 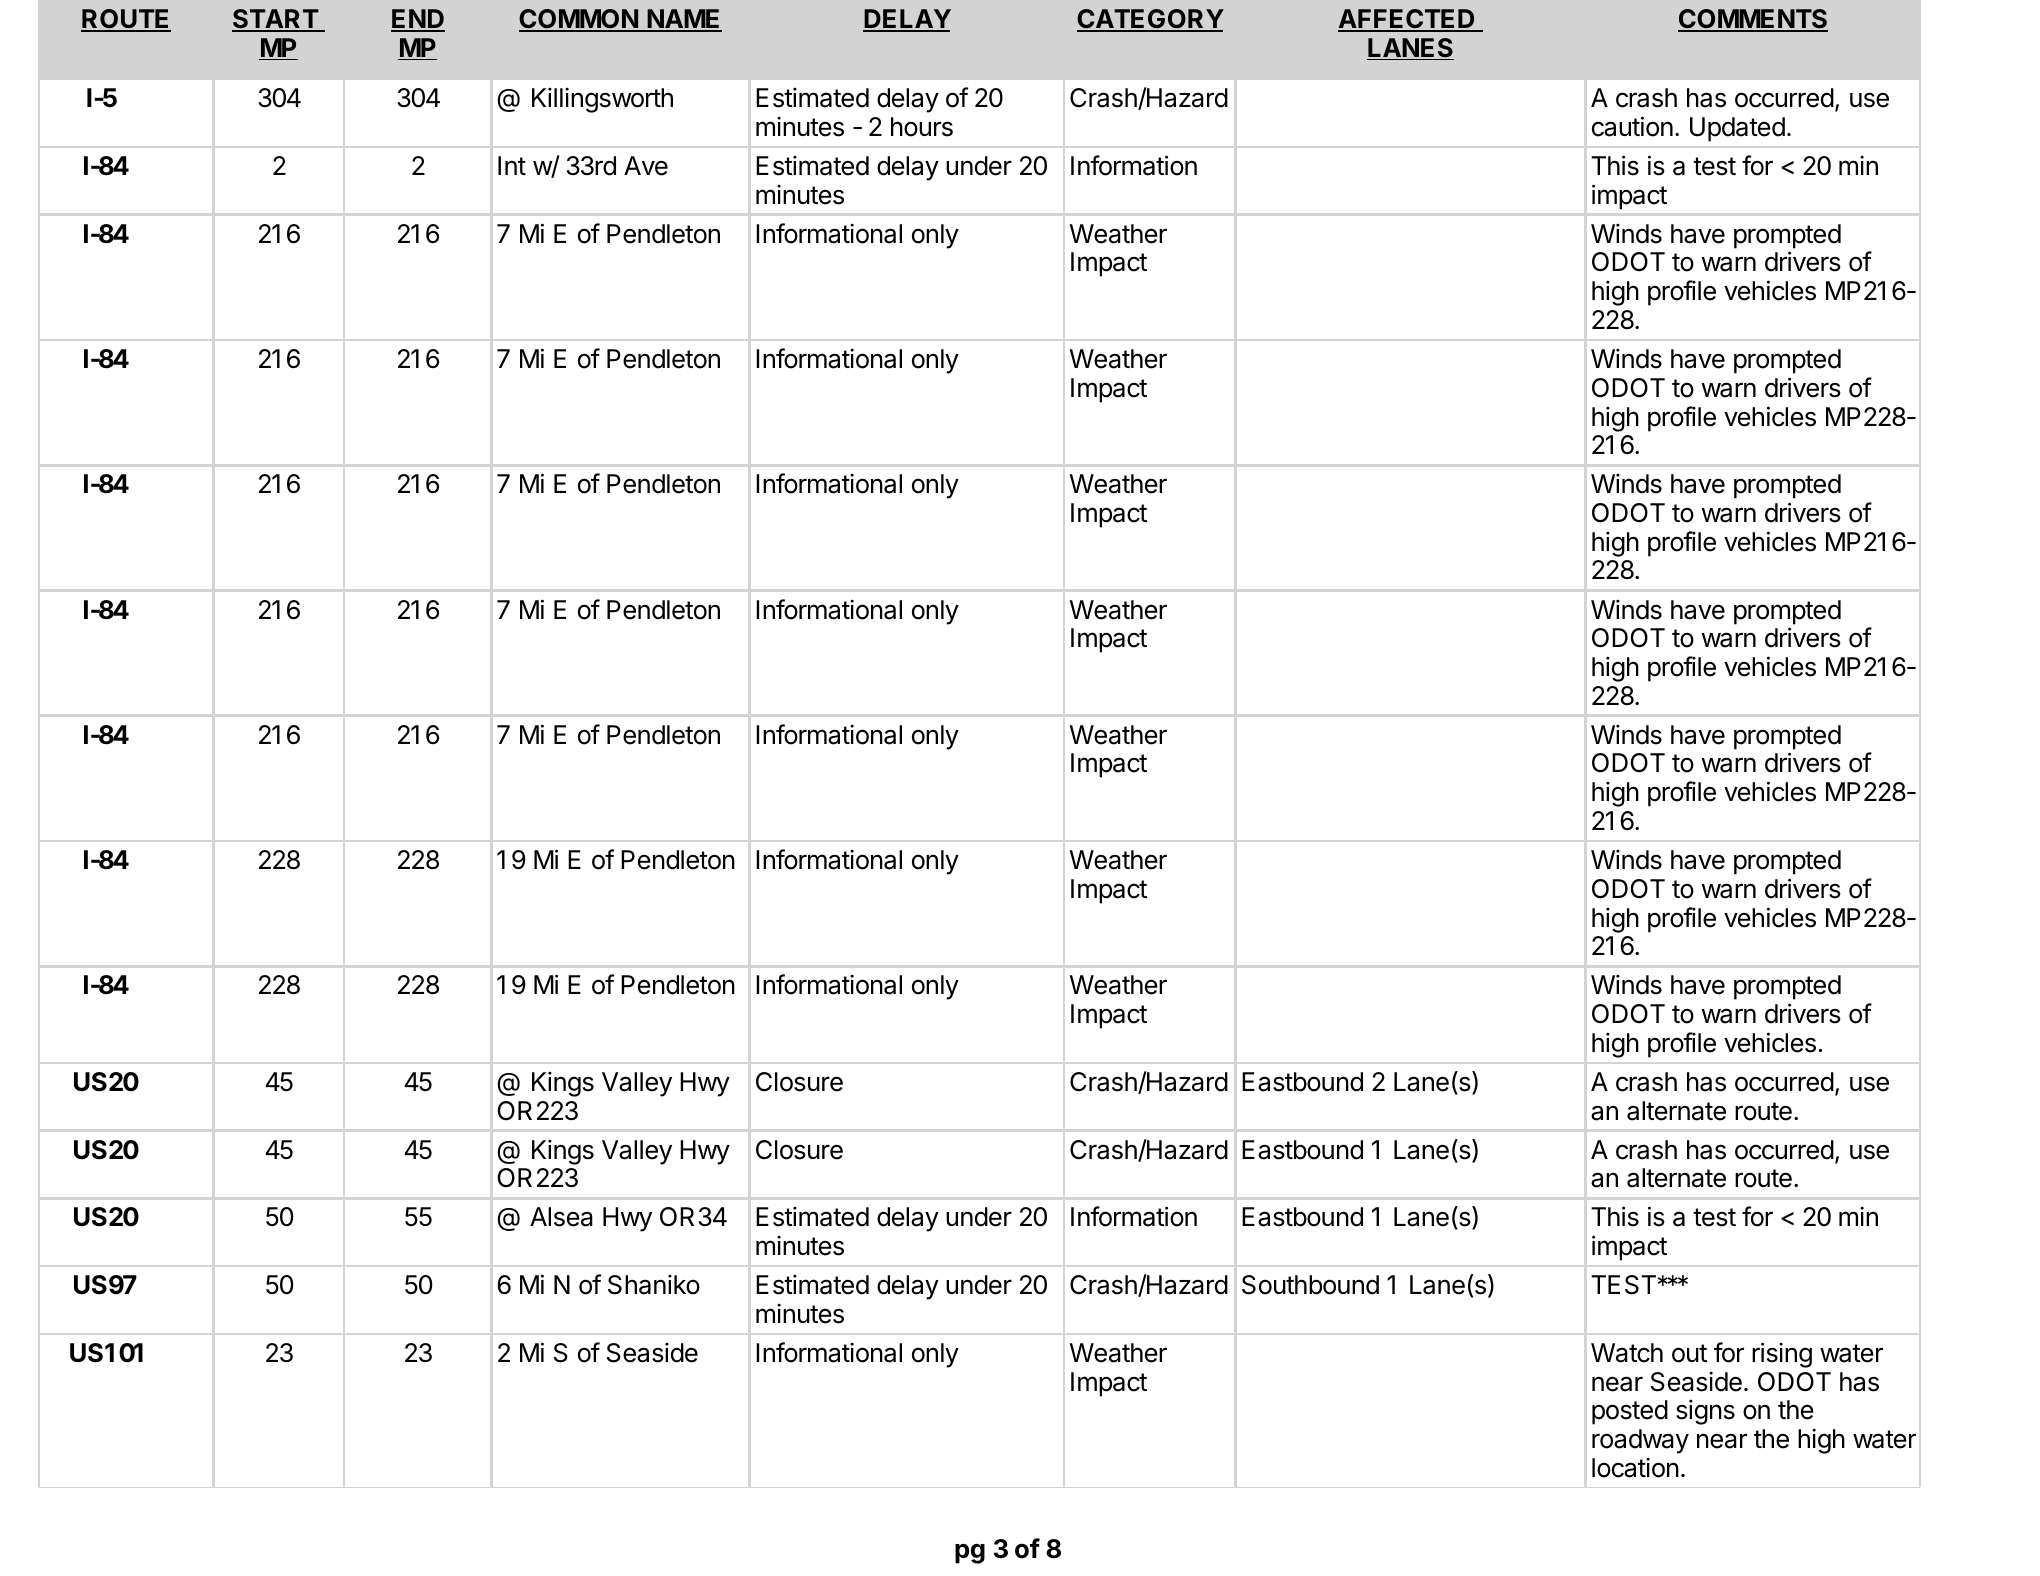 What do you see at coordinates (276, 20) in the image?
I see `START` at bounding box center [276, 20].
